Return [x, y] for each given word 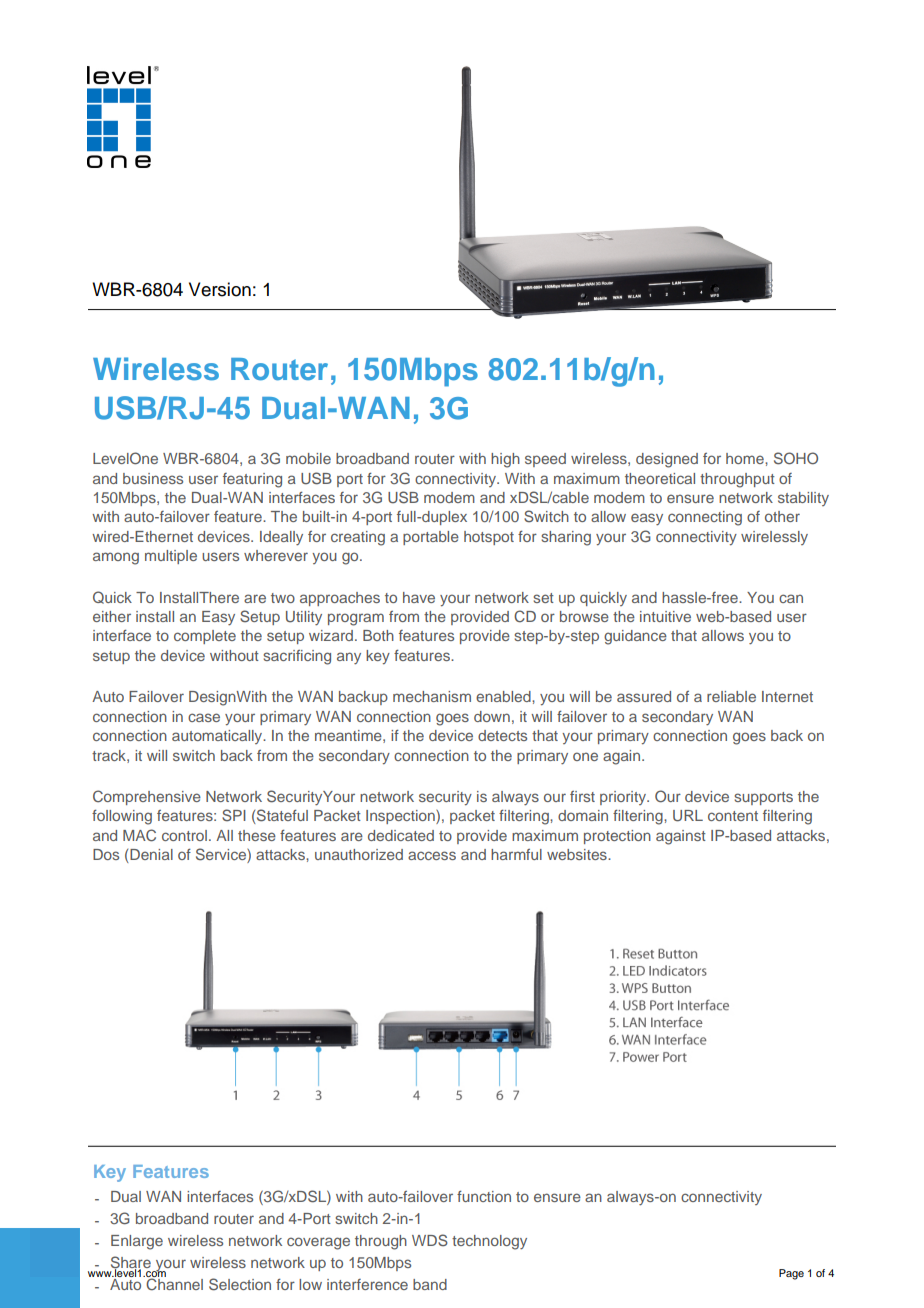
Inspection [401, 817]
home [746, 458]
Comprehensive [147, 797]
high [505, 460]
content [733, 816]
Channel [174, 1284]
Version [220, 289]
